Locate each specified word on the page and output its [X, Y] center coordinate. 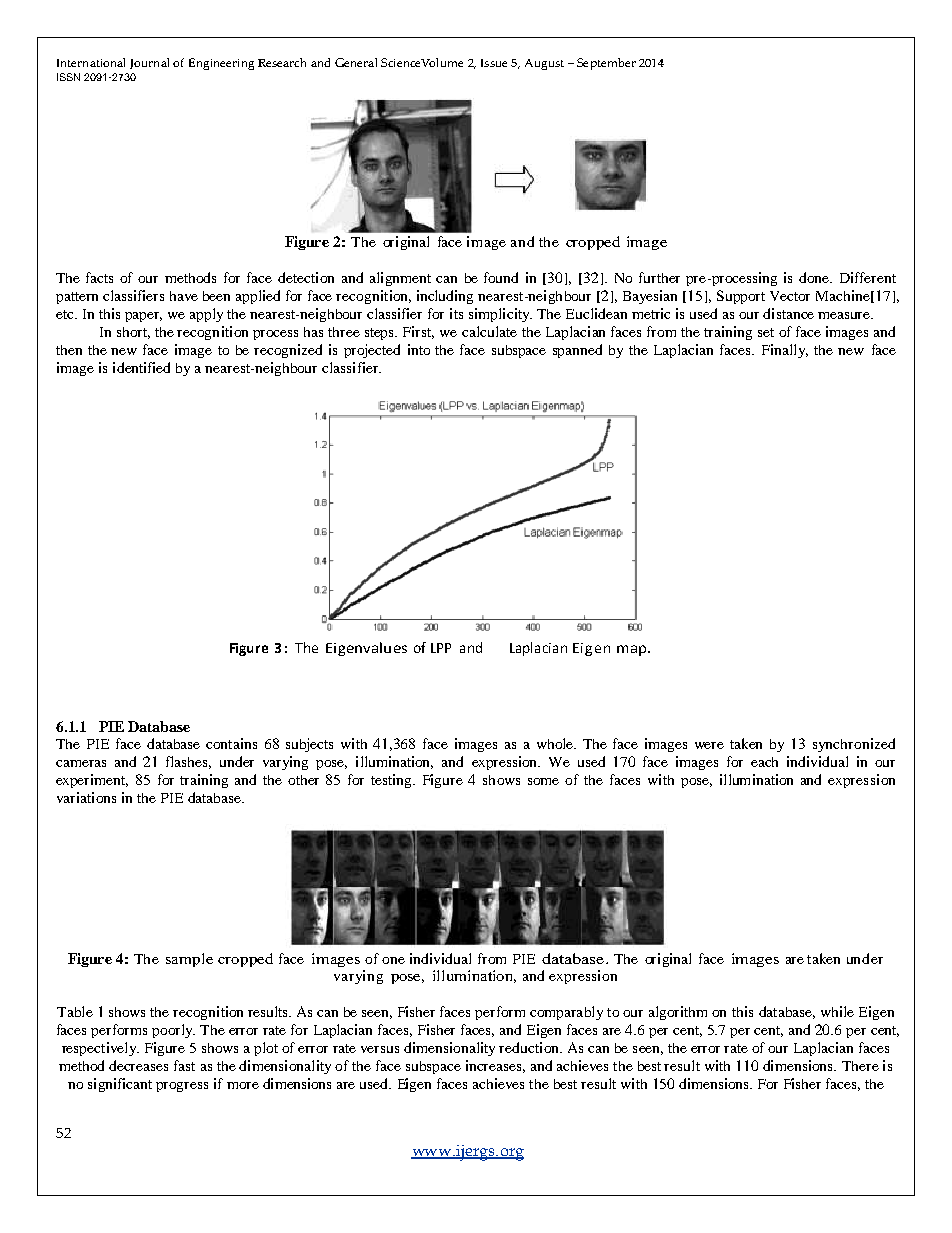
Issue [494, 63]
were [709, 745]
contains [231, 743]
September [606, 64]
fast [184, 1065]
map [633, 650]
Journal [149, 63]
